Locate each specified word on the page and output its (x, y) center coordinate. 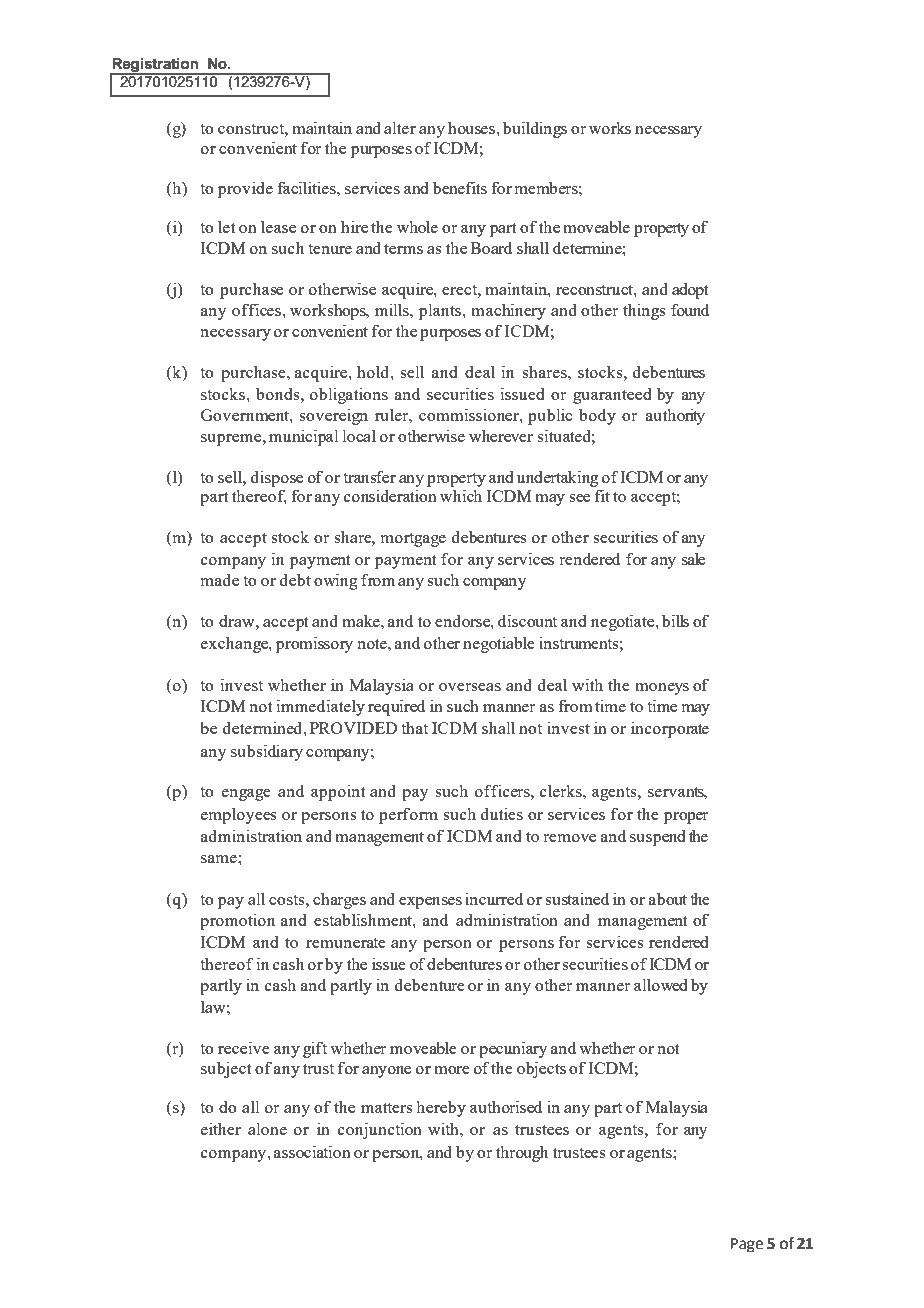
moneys (662, 689)
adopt (690, 291)
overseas (470, 687)
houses (472, 128)
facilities (307, 187)
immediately (321, 707)
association (312, 1151)
